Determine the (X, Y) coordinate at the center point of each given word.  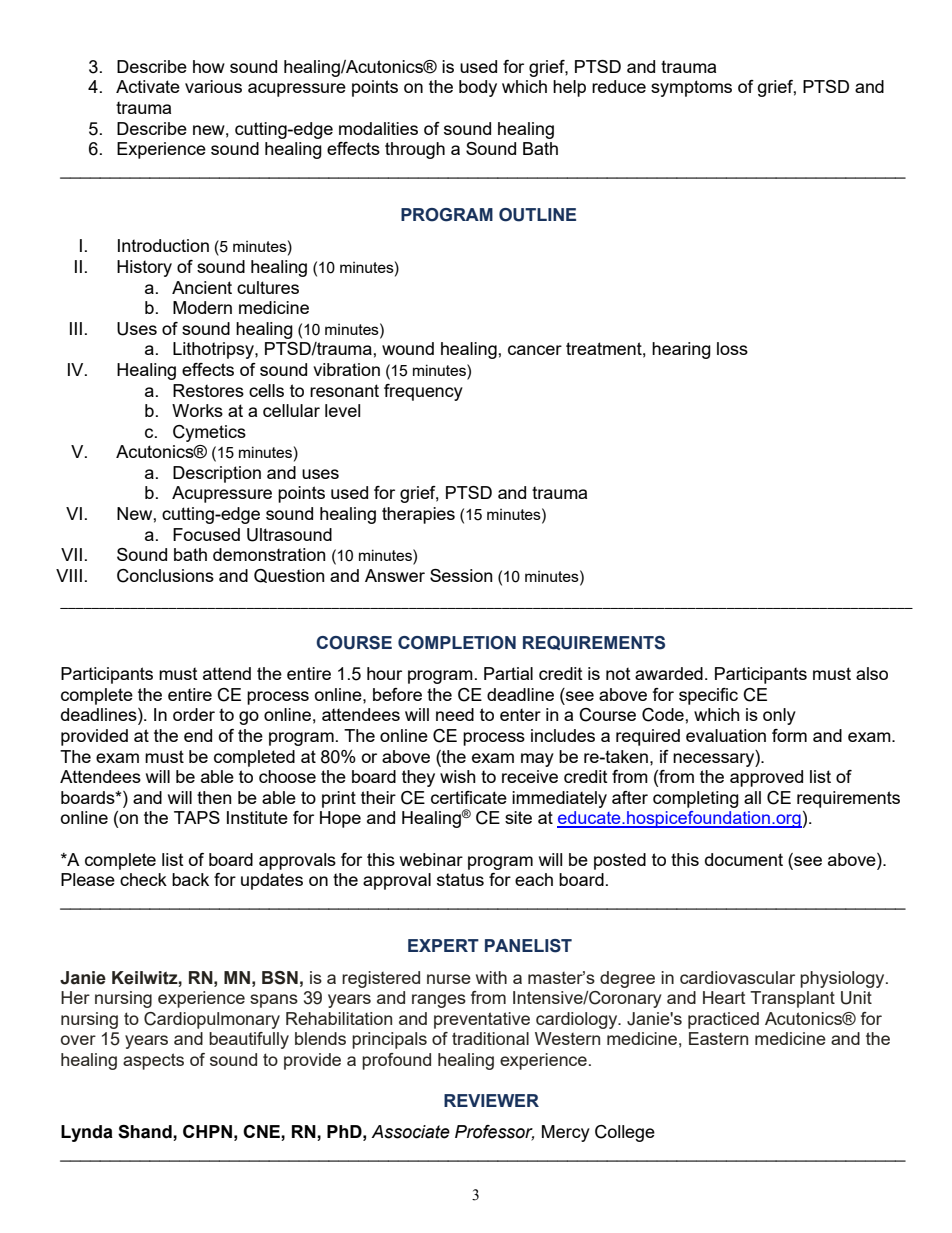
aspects (153, 1061)
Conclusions (165, 576)
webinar (431, 859)
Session (461, 575)
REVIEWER (491, 1100)
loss (732, 348)
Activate (148, 86)
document (744, 859)
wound (408, 348)
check (143, 879)
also (872, 673)
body (478, 88)
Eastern (718, 1038)
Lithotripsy (214, 350)
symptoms (691, 88)
